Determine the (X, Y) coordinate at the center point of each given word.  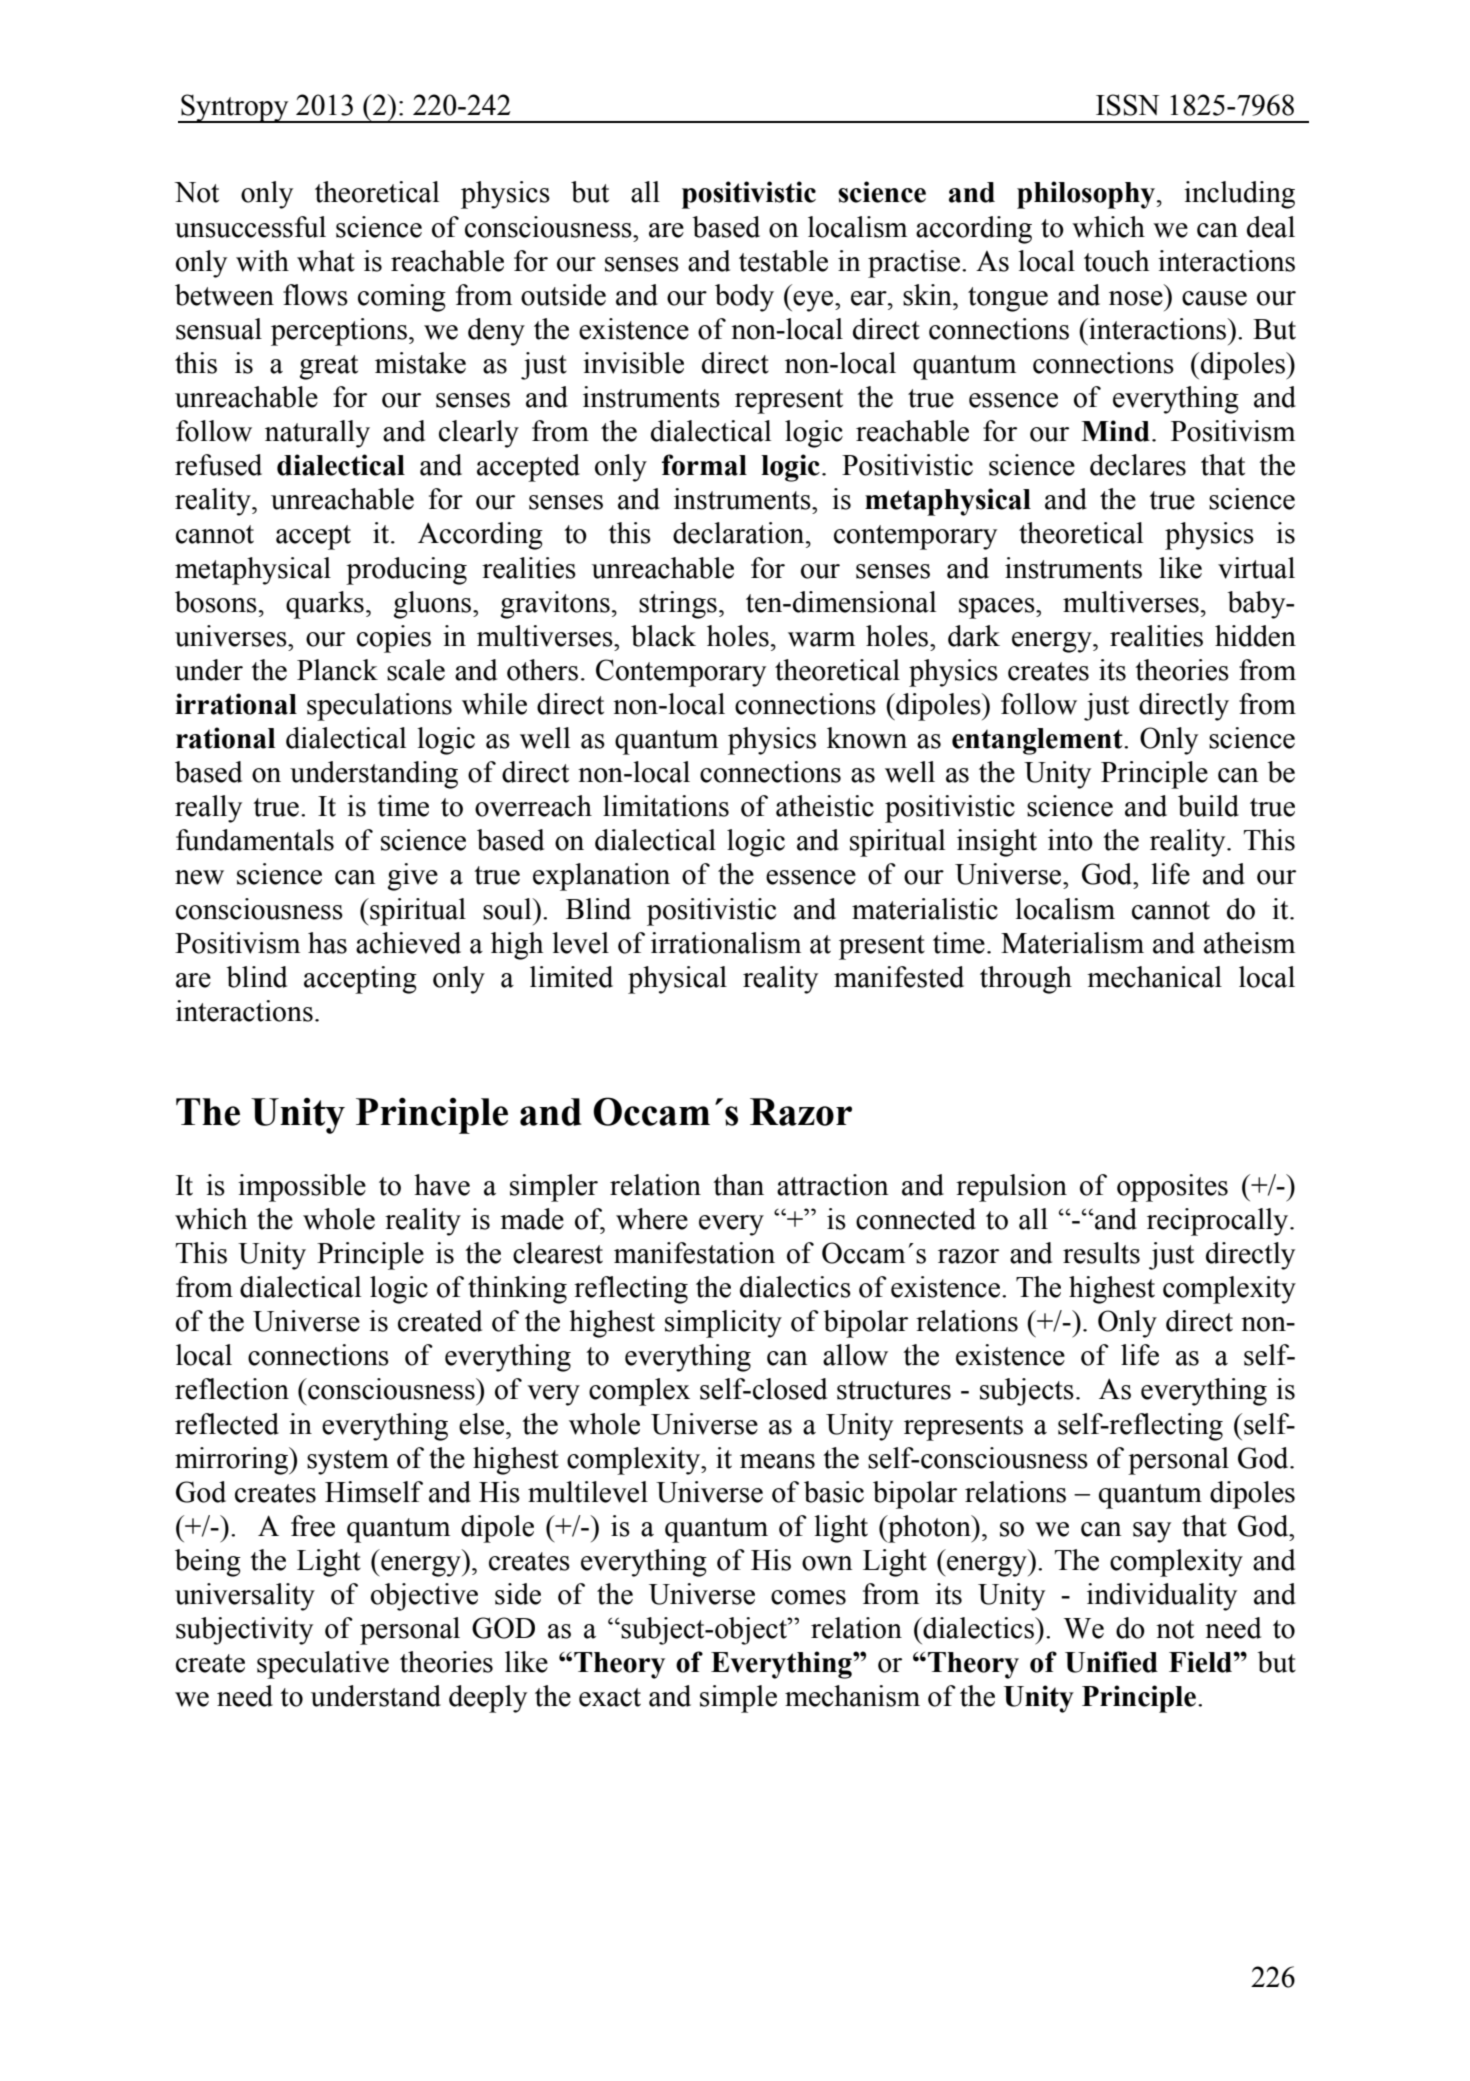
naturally (317, 434)
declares (1138, 465)
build (1208, 806)
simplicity (723, 1324)
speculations (379, 707)
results (1101, 1253)
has (327, 943)
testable (783, 261)
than (738, 1185)
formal (704, 465)
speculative (323, 1665)
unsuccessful (250, 227)
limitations (666, 806)
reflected (227, 1424)
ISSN (1127, 105)
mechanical (1154, 977)
